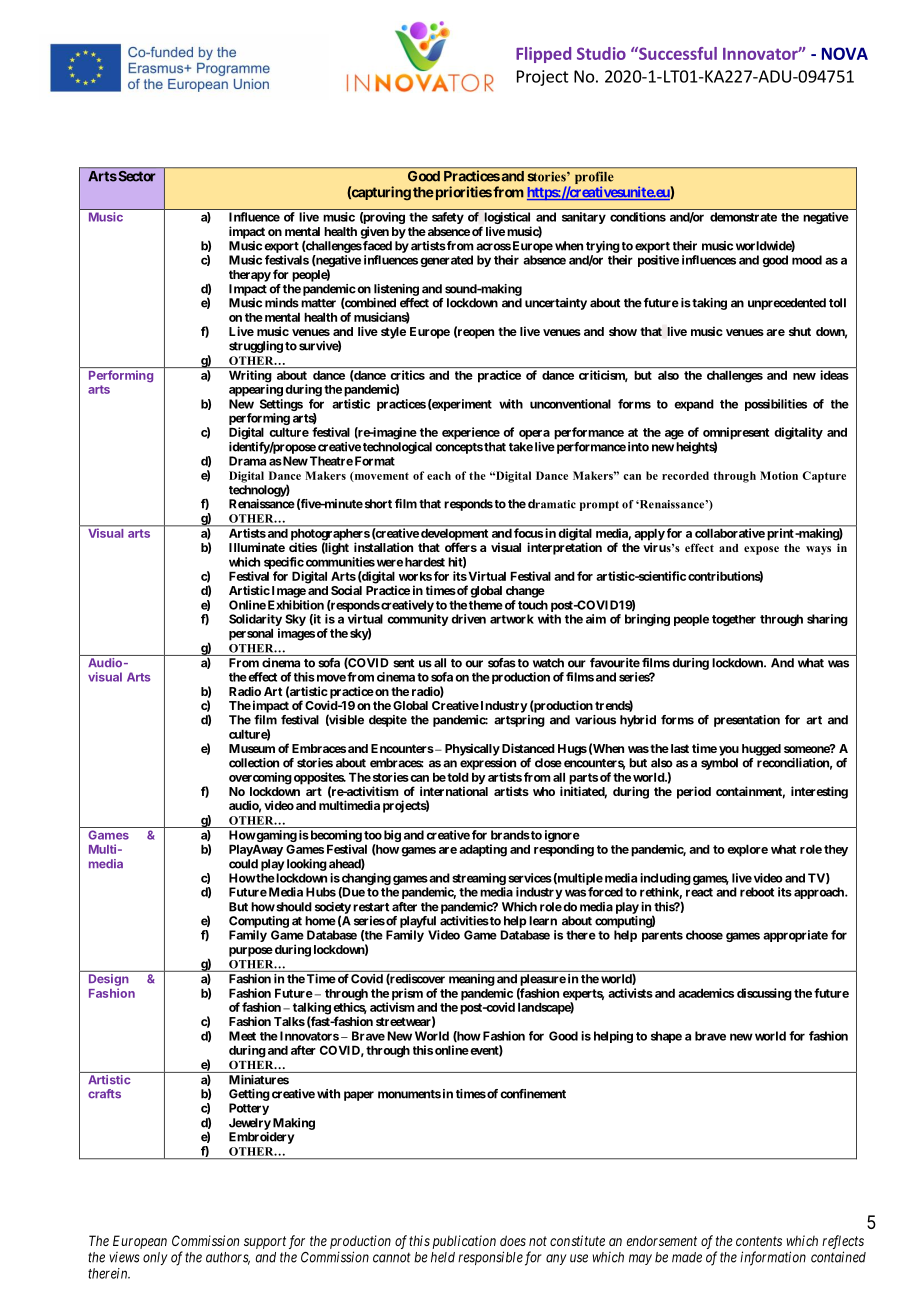 This image has height=1308, width=924. Describe the element at coordinates (407, 995) in the image. I see `prism` at that location.
